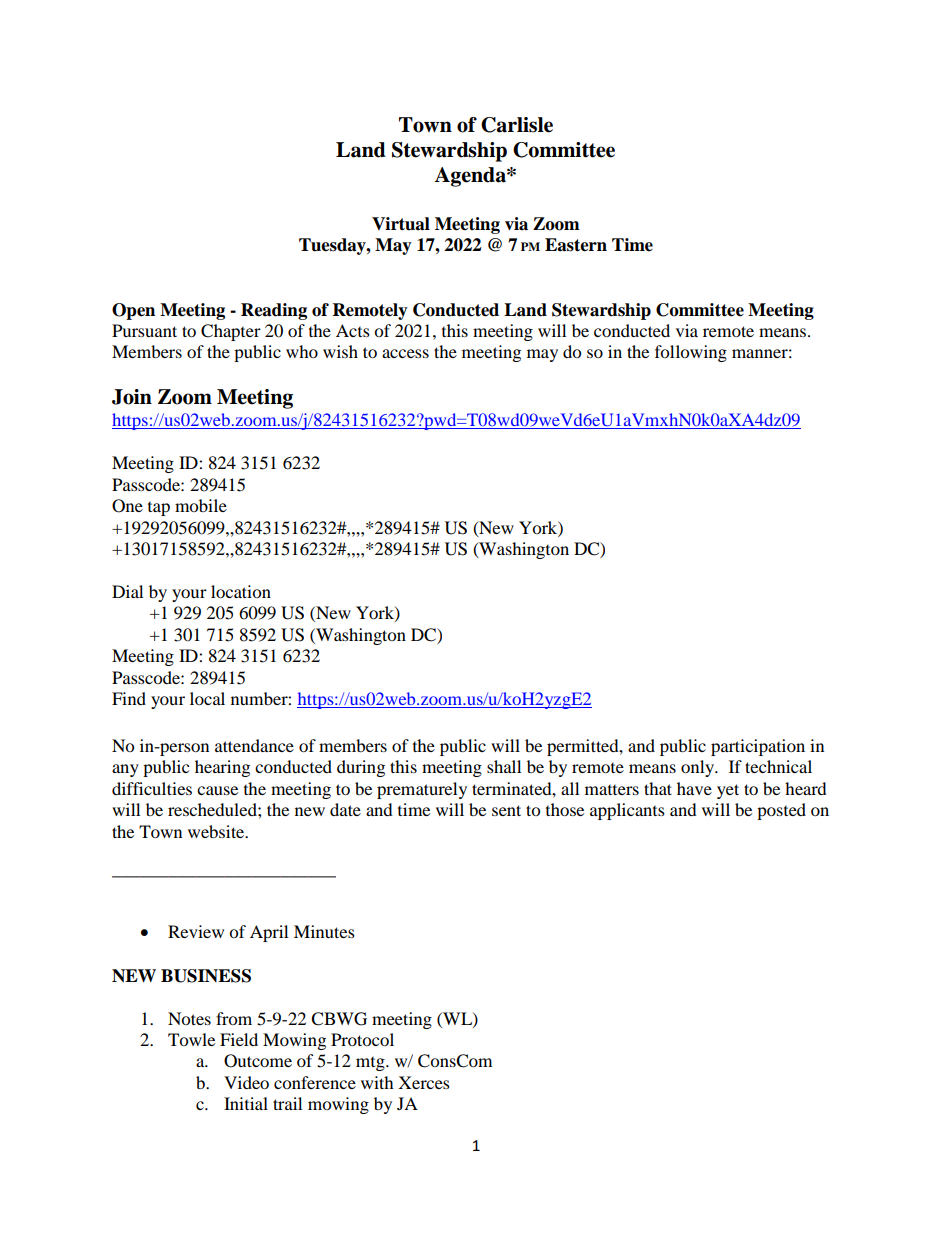 This screenshot has height=1233, width=952. Describe the element at coordinates (217, 831) in the screenshot. I see `website` at that location.
